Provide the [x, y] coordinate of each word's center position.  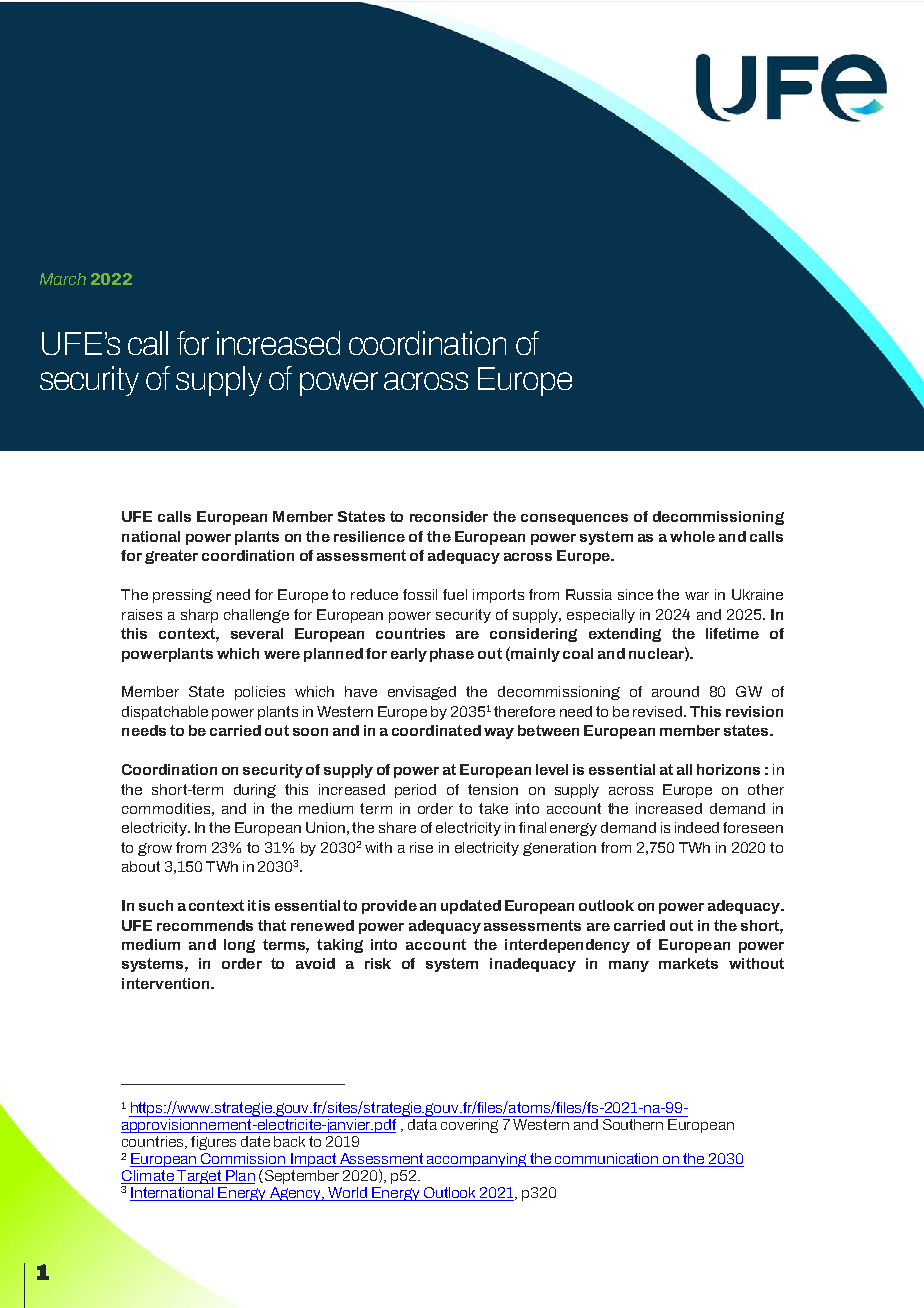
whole [692, 536]
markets [688, 963]
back [289, 1141]
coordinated [436, 730]
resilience [369, 536]
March [63, 279]
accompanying [477, 1160]
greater [171, 557]
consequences [574, 519]
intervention [167, 983]
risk [378, 963]
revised [659, 711]
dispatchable [165, 713]
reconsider [449, 516]
